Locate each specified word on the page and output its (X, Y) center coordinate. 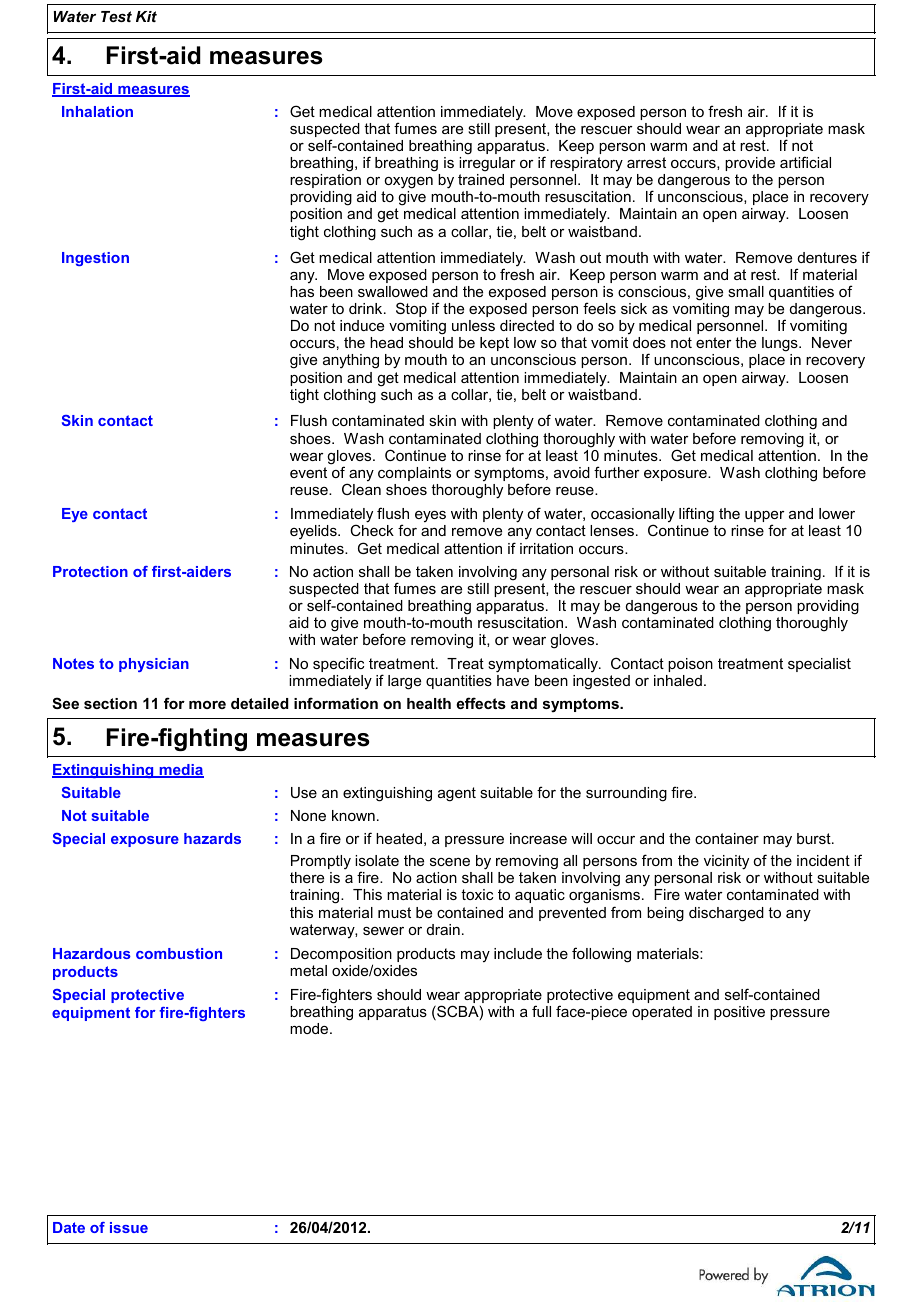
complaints (414, 474)
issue (129, 1227)
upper (765, 518)
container (727, 838)
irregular (487, 164)
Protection (90, 571)
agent (457, 794)
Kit (146, 16)
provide (750, 164)
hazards (212, 838)
